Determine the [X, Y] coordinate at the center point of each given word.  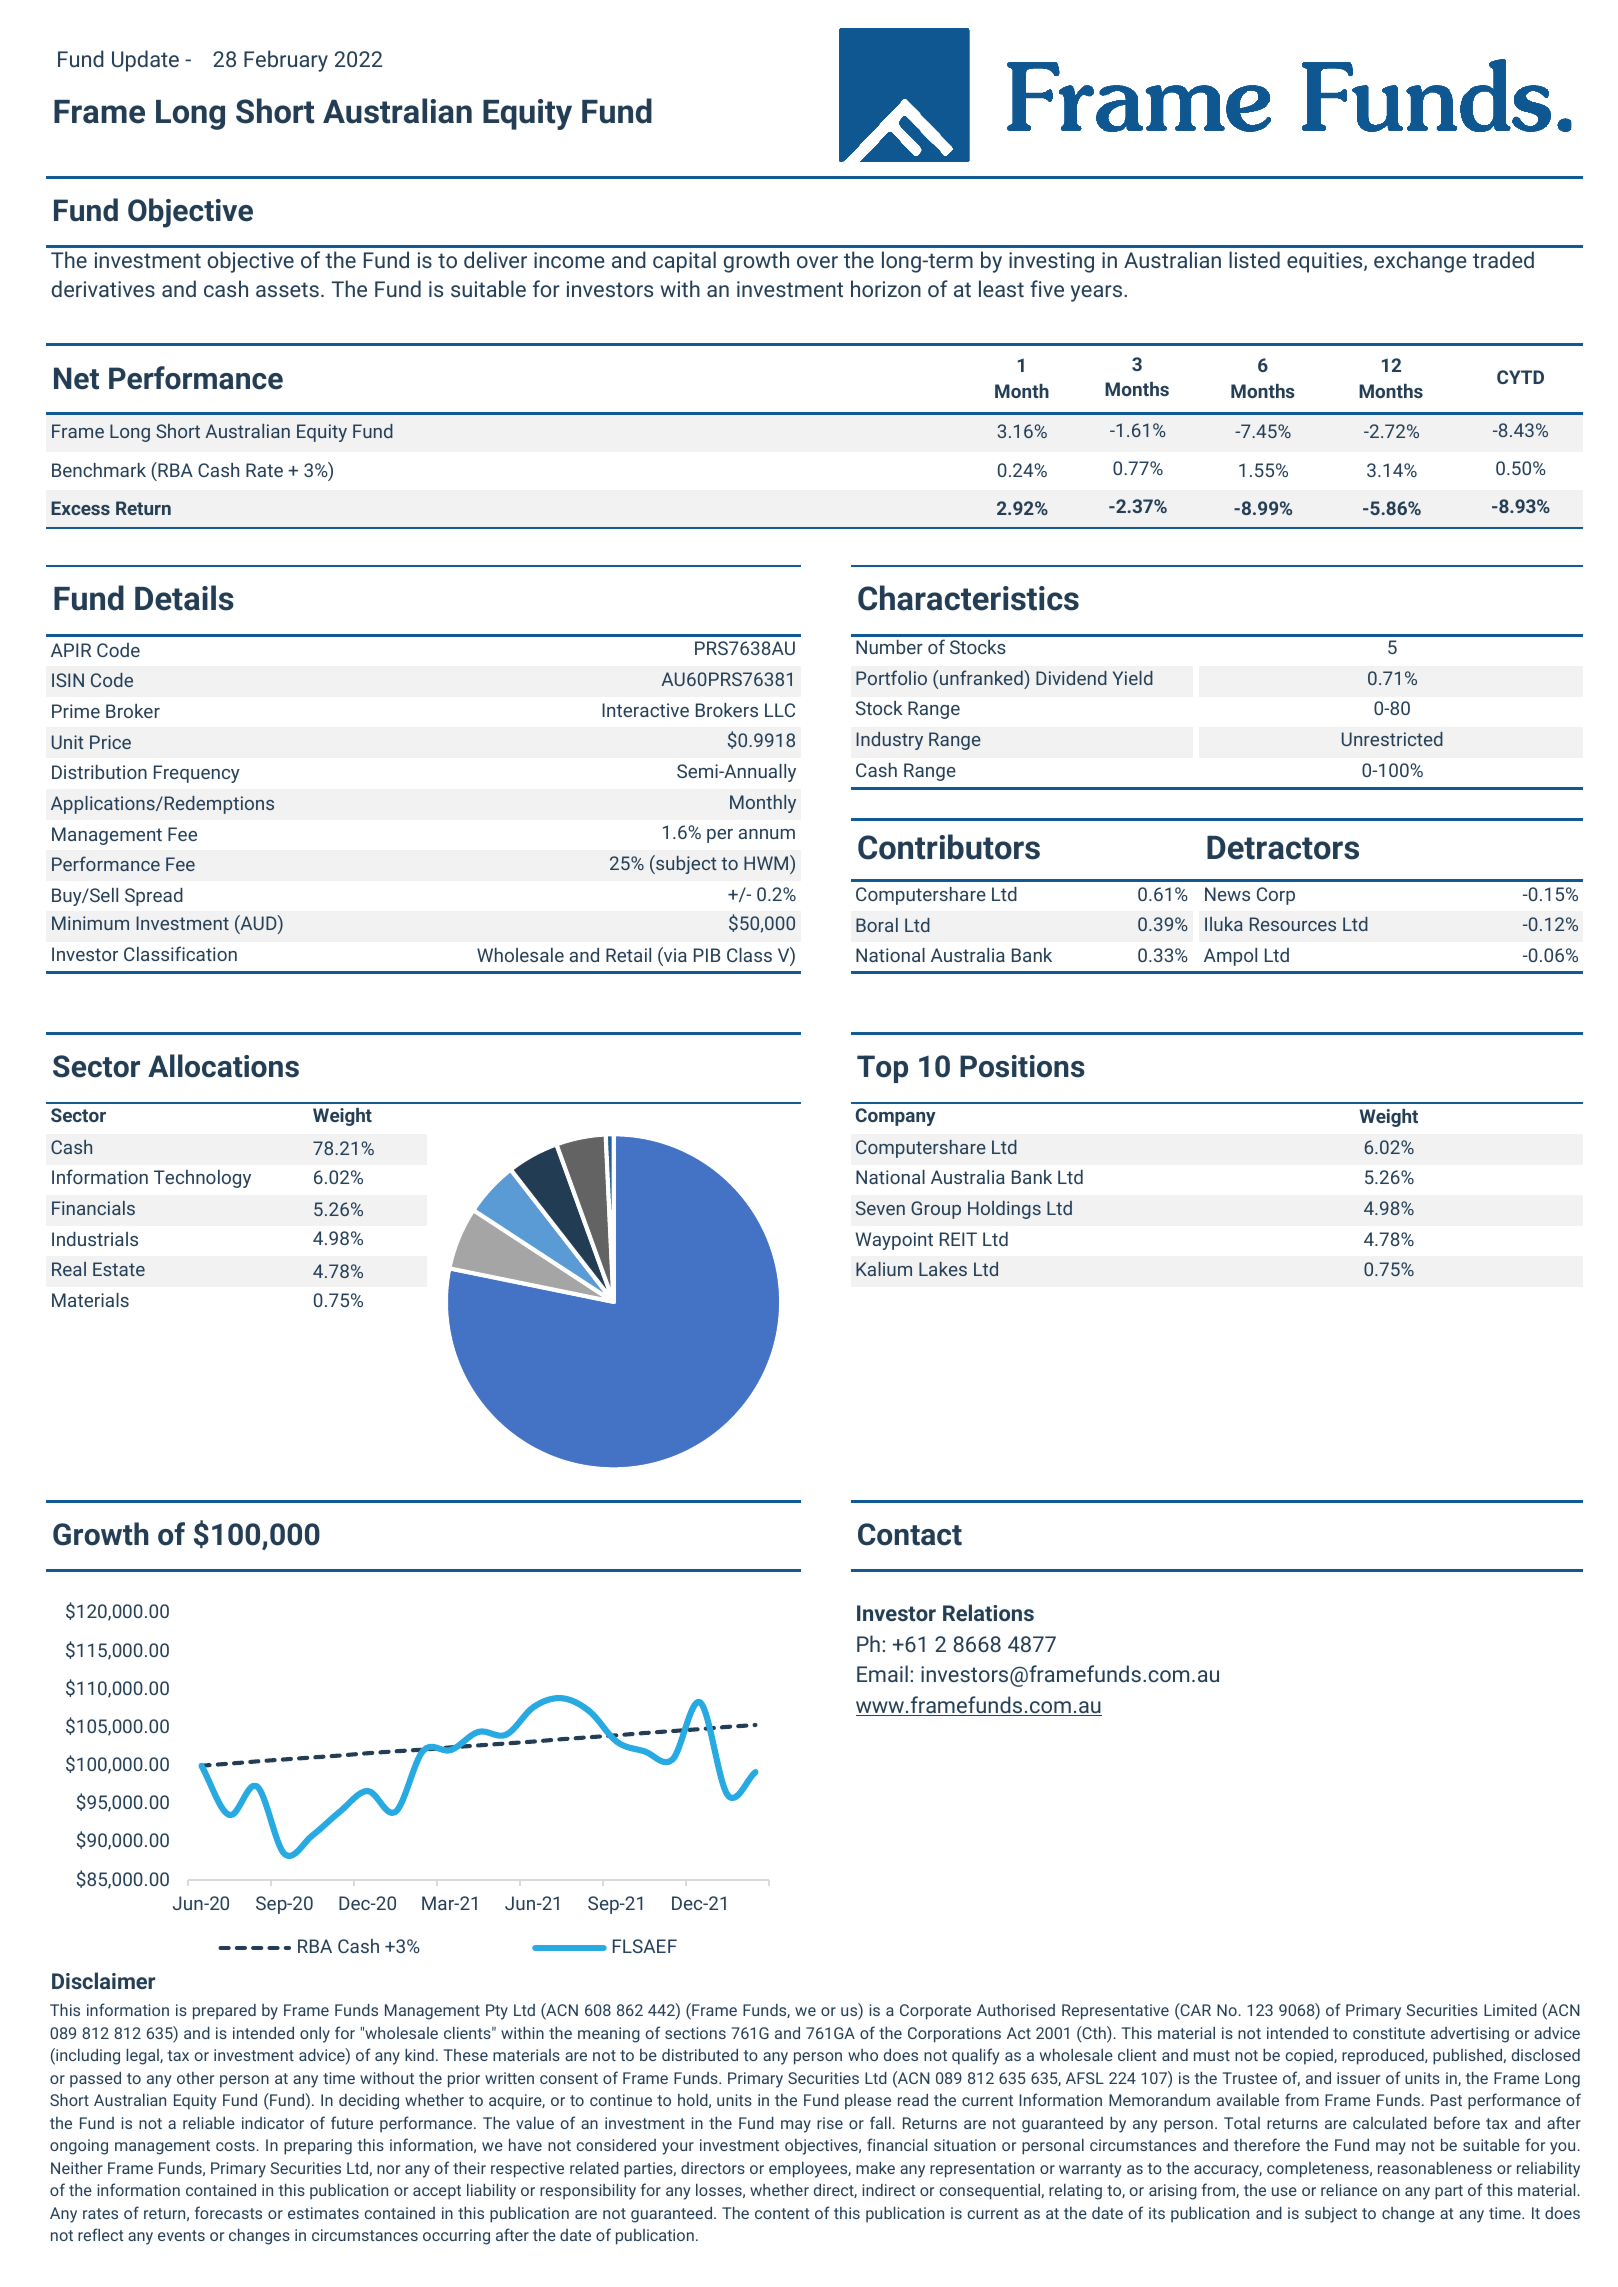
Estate [119, 1269]
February [286, 61]
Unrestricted [1392, 739]
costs [236, 2145]
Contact [910, 1534]
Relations [988, 1612]
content [782, 2213]
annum [767, 834]
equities [1326, 262]
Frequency [197, 774]
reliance [1349, 2190]
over [817, 262]
